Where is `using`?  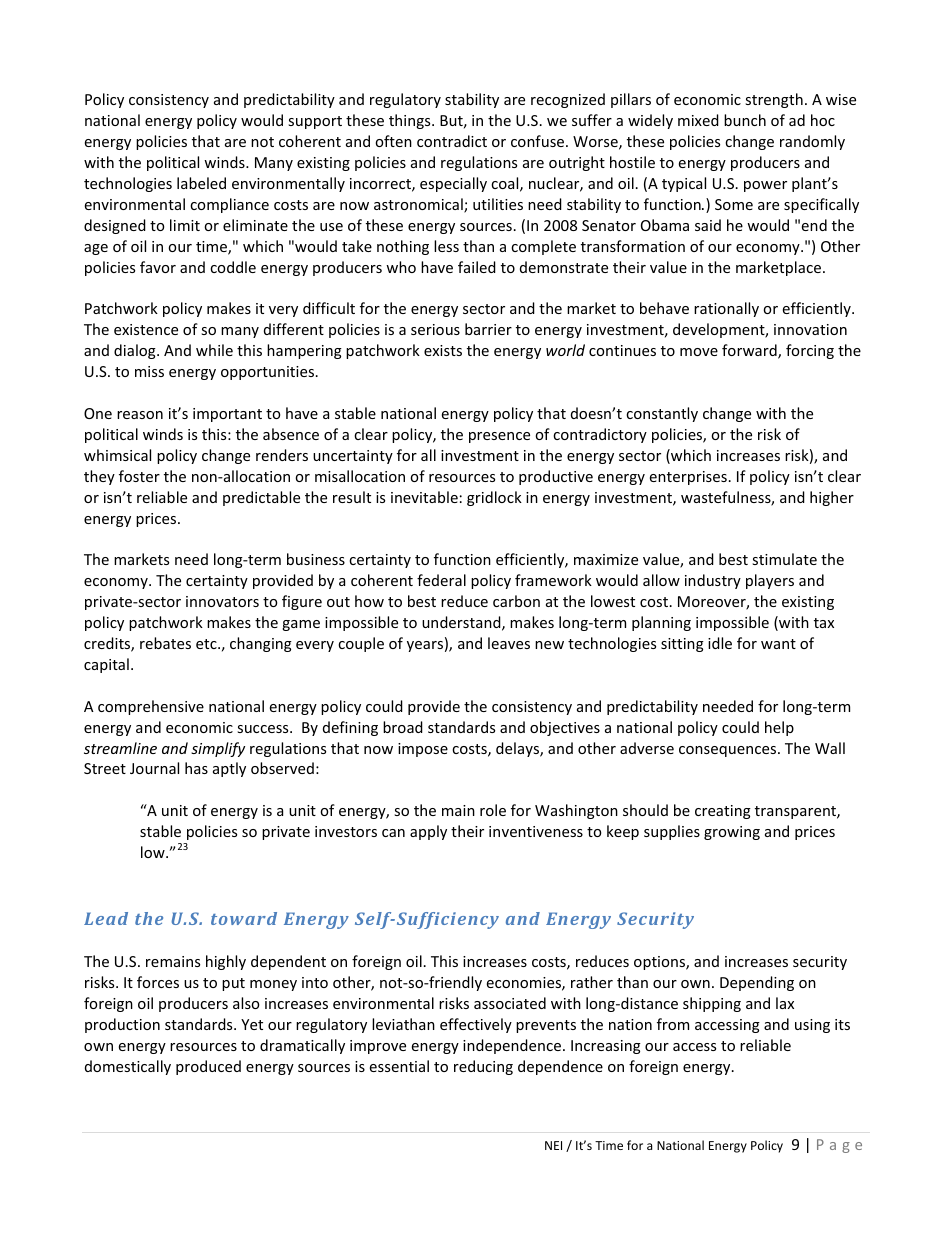
using is located at coordinates (812, 1026).
